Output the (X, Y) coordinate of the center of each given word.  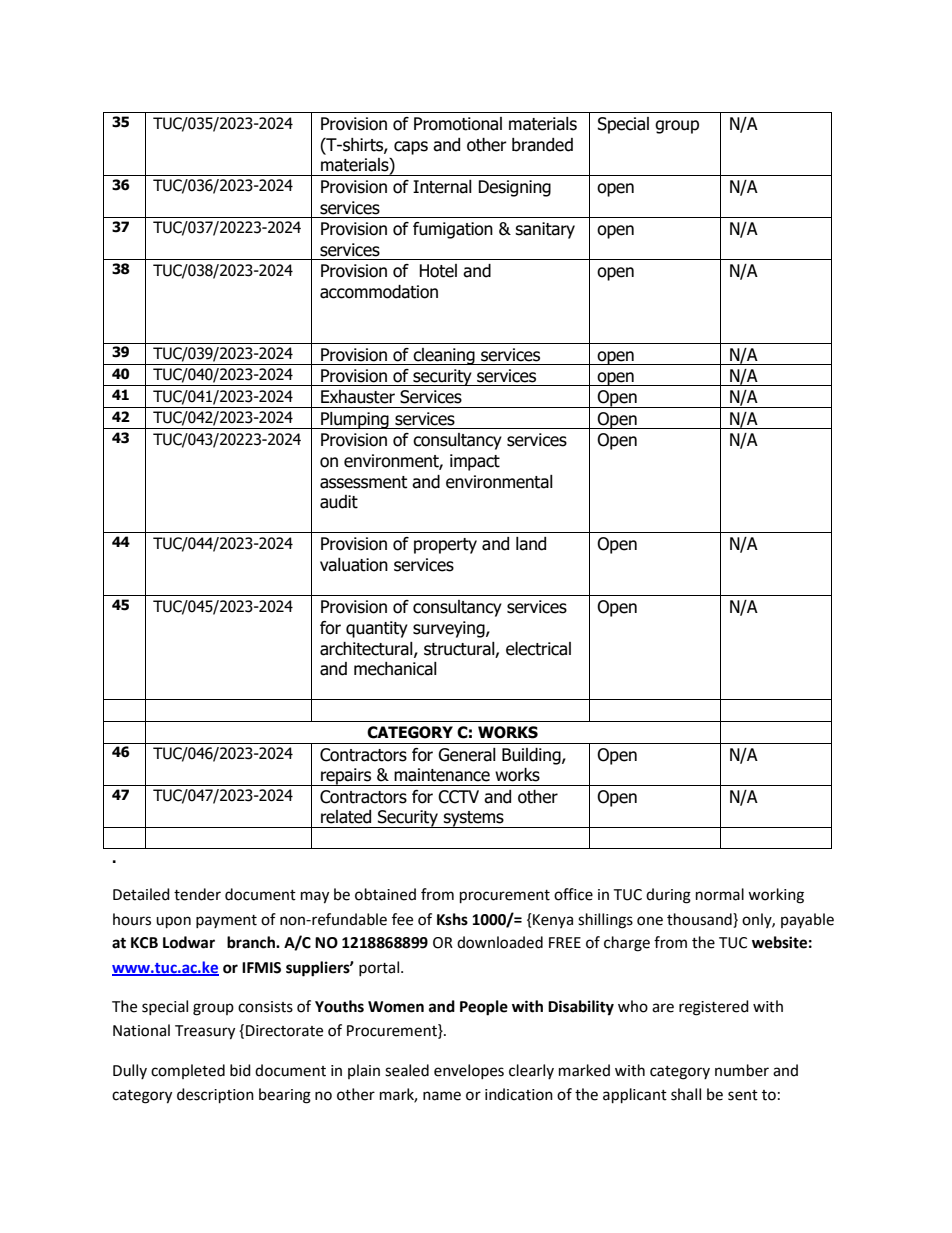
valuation (354, 565)
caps (411, 148)
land (531, 544)
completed (188, 1071)
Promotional (458, 124)
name (442, 1096)
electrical (538, 649)
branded (542, 145)
